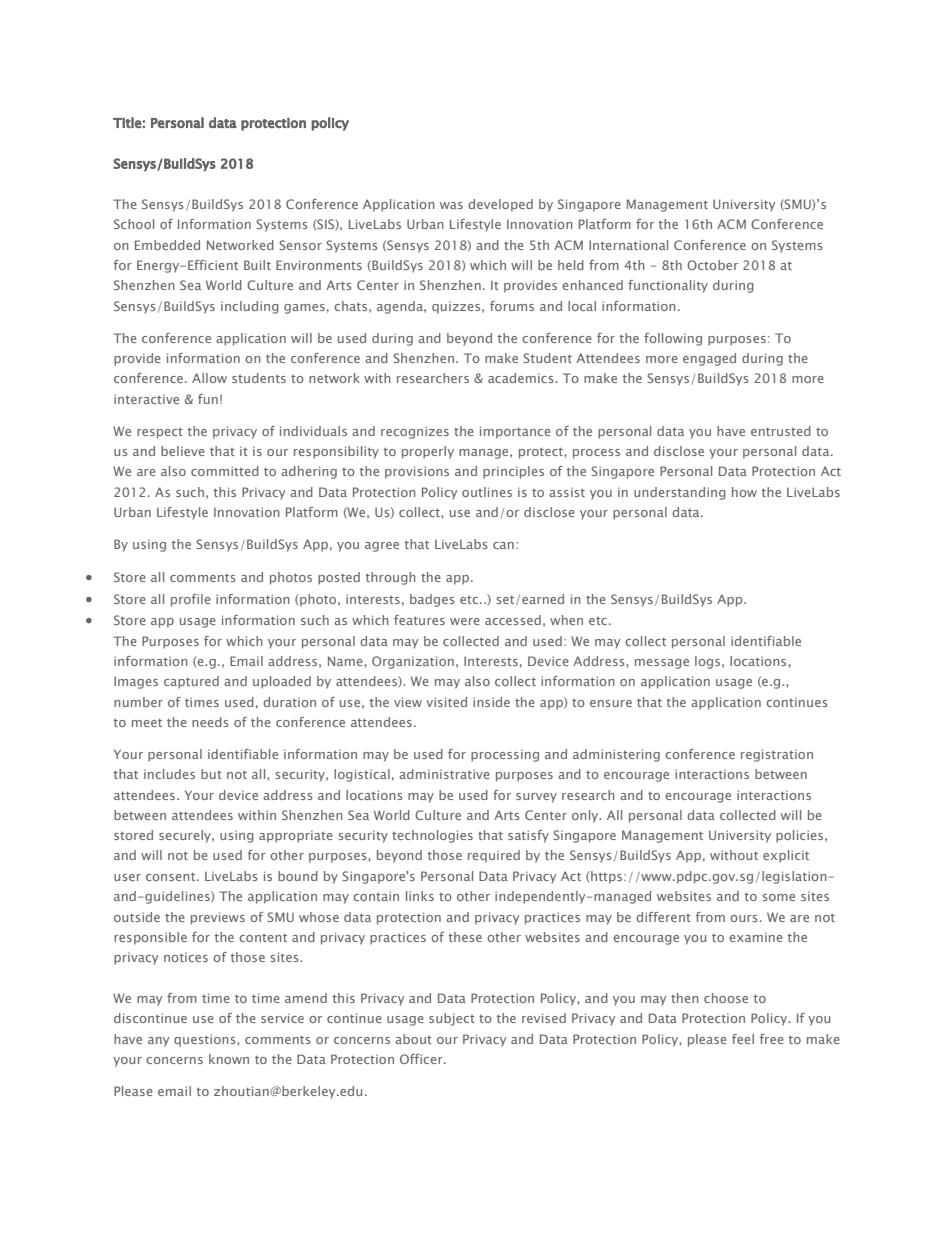 The height and width of the image is (1233, 952). What do you see at coordinates (709, 359) in the image?
I see `engaged` at bounding box center [709, 359].
